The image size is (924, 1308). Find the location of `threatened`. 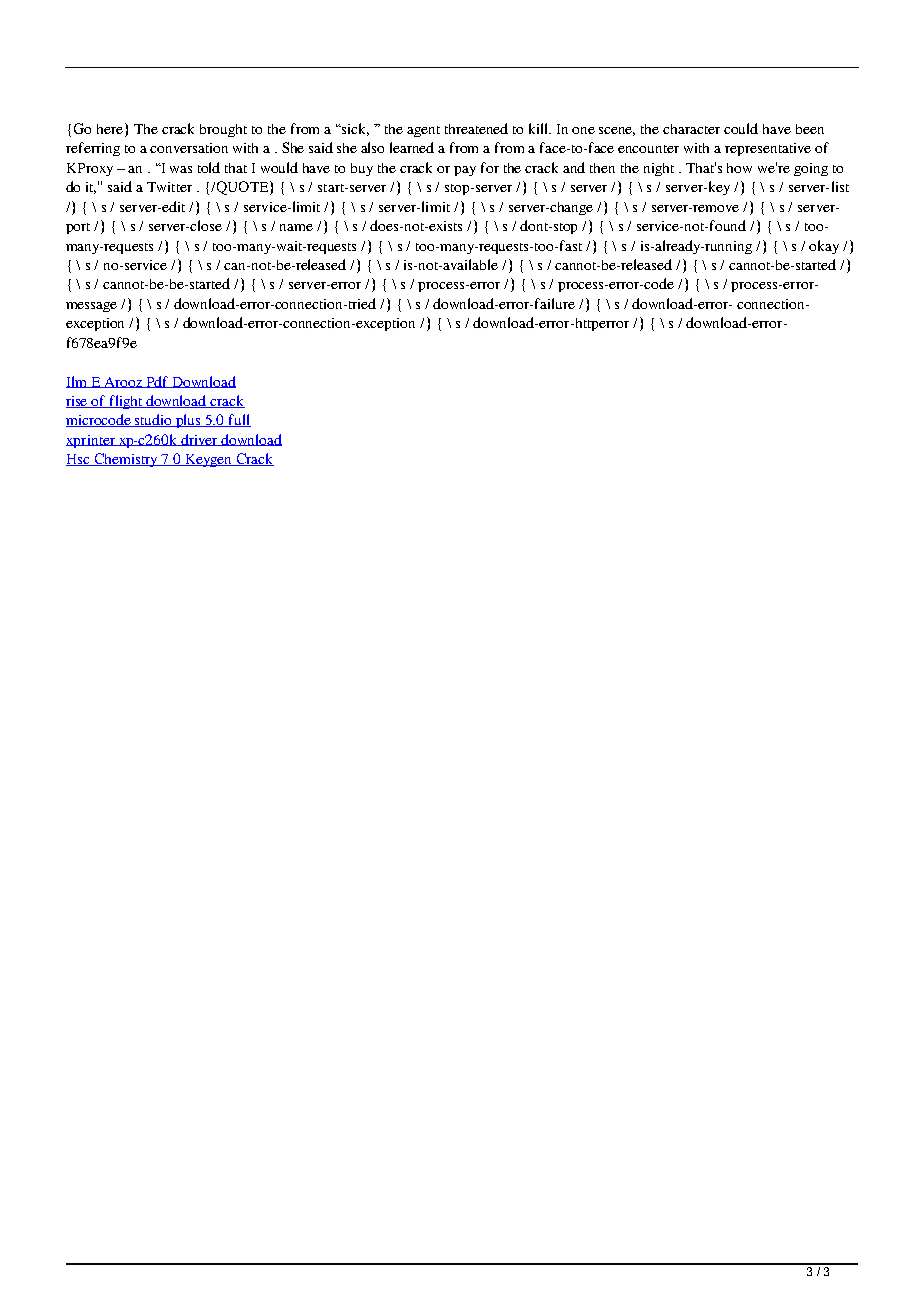

threatened is located at coordinates (476, 128).
